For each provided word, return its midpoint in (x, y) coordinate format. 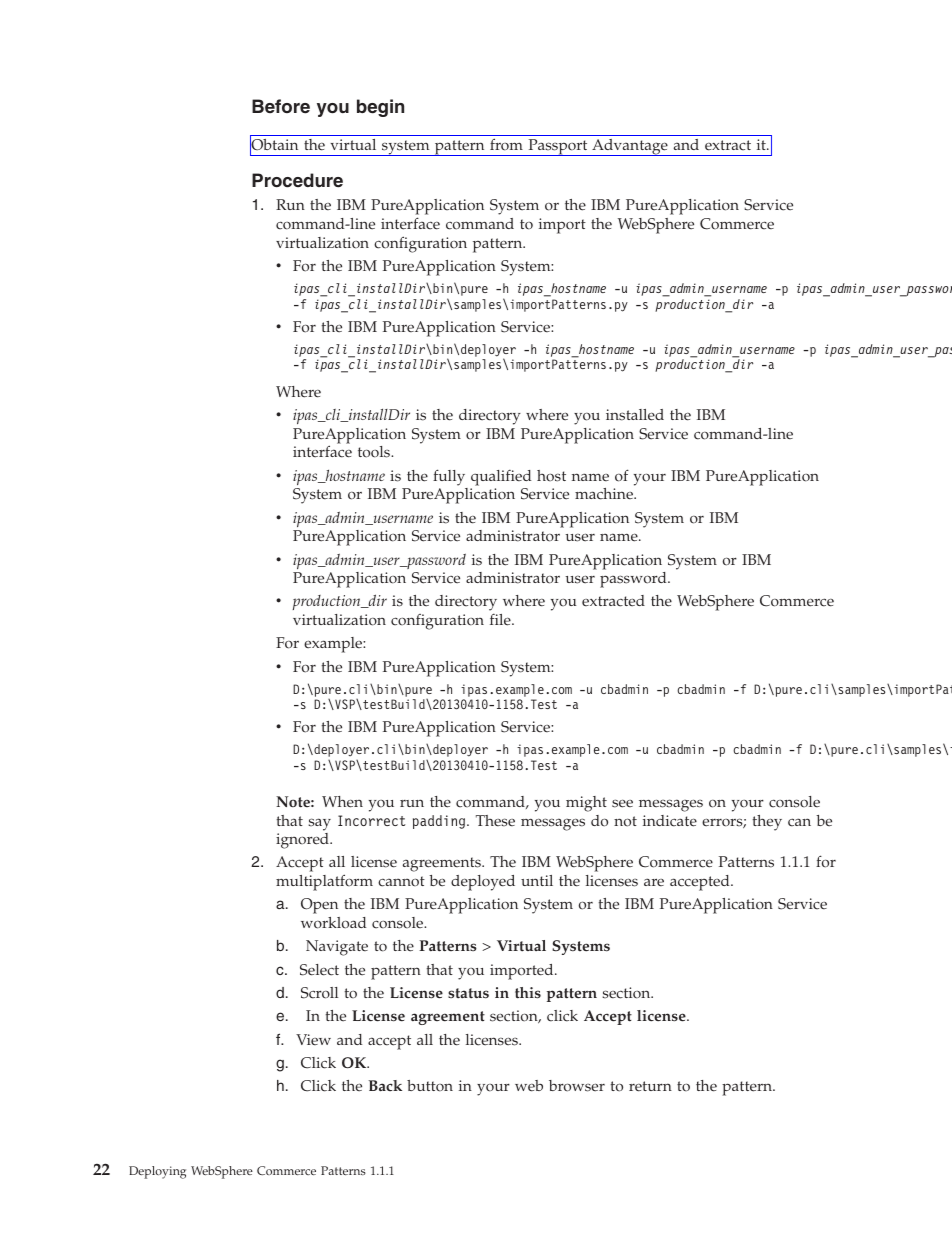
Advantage (630, 147)
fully (449, 477)
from (506, 144)
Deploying (157, 1172)
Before (281, 106)
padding (440, 822)
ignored (303, 841)
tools (375, 452)
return (650, 1086)
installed (635, 415)
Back (385, 1085)
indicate (670, 821)
